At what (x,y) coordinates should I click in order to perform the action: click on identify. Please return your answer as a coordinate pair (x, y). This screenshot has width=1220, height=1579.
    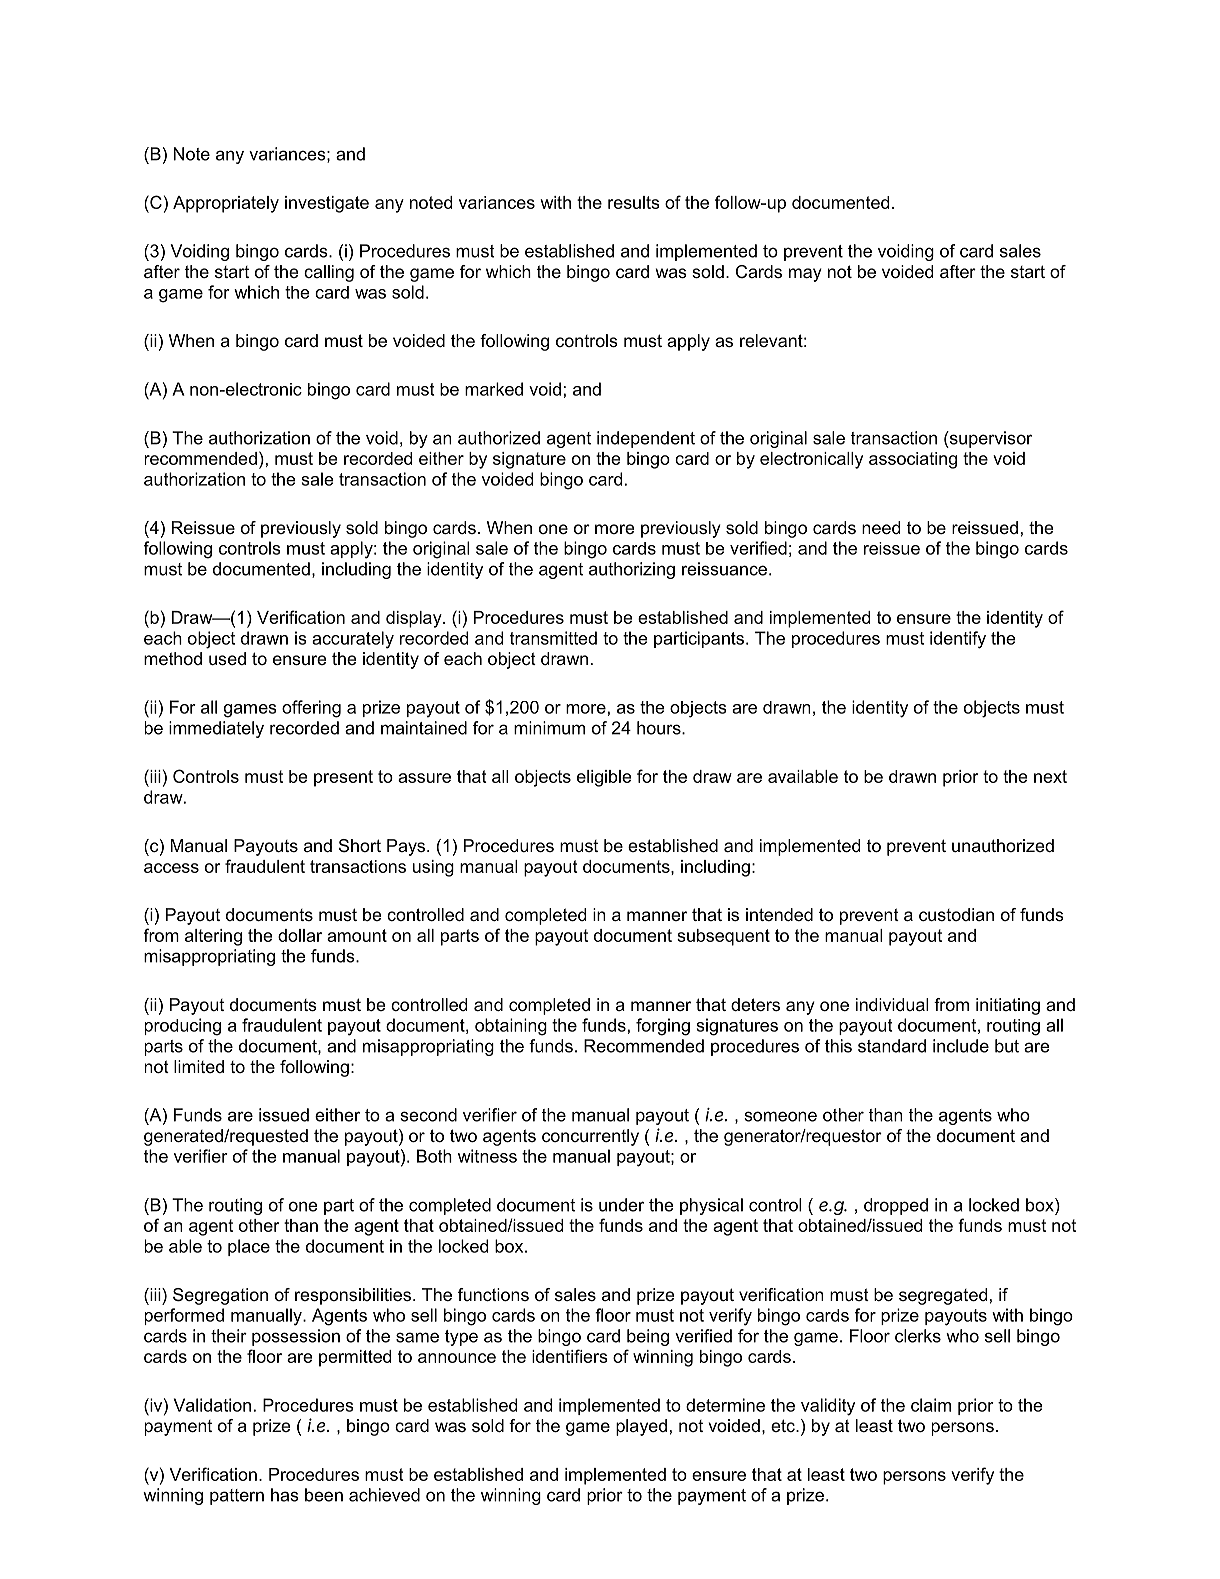
    Looking at the image, I should click on (958, 640).
